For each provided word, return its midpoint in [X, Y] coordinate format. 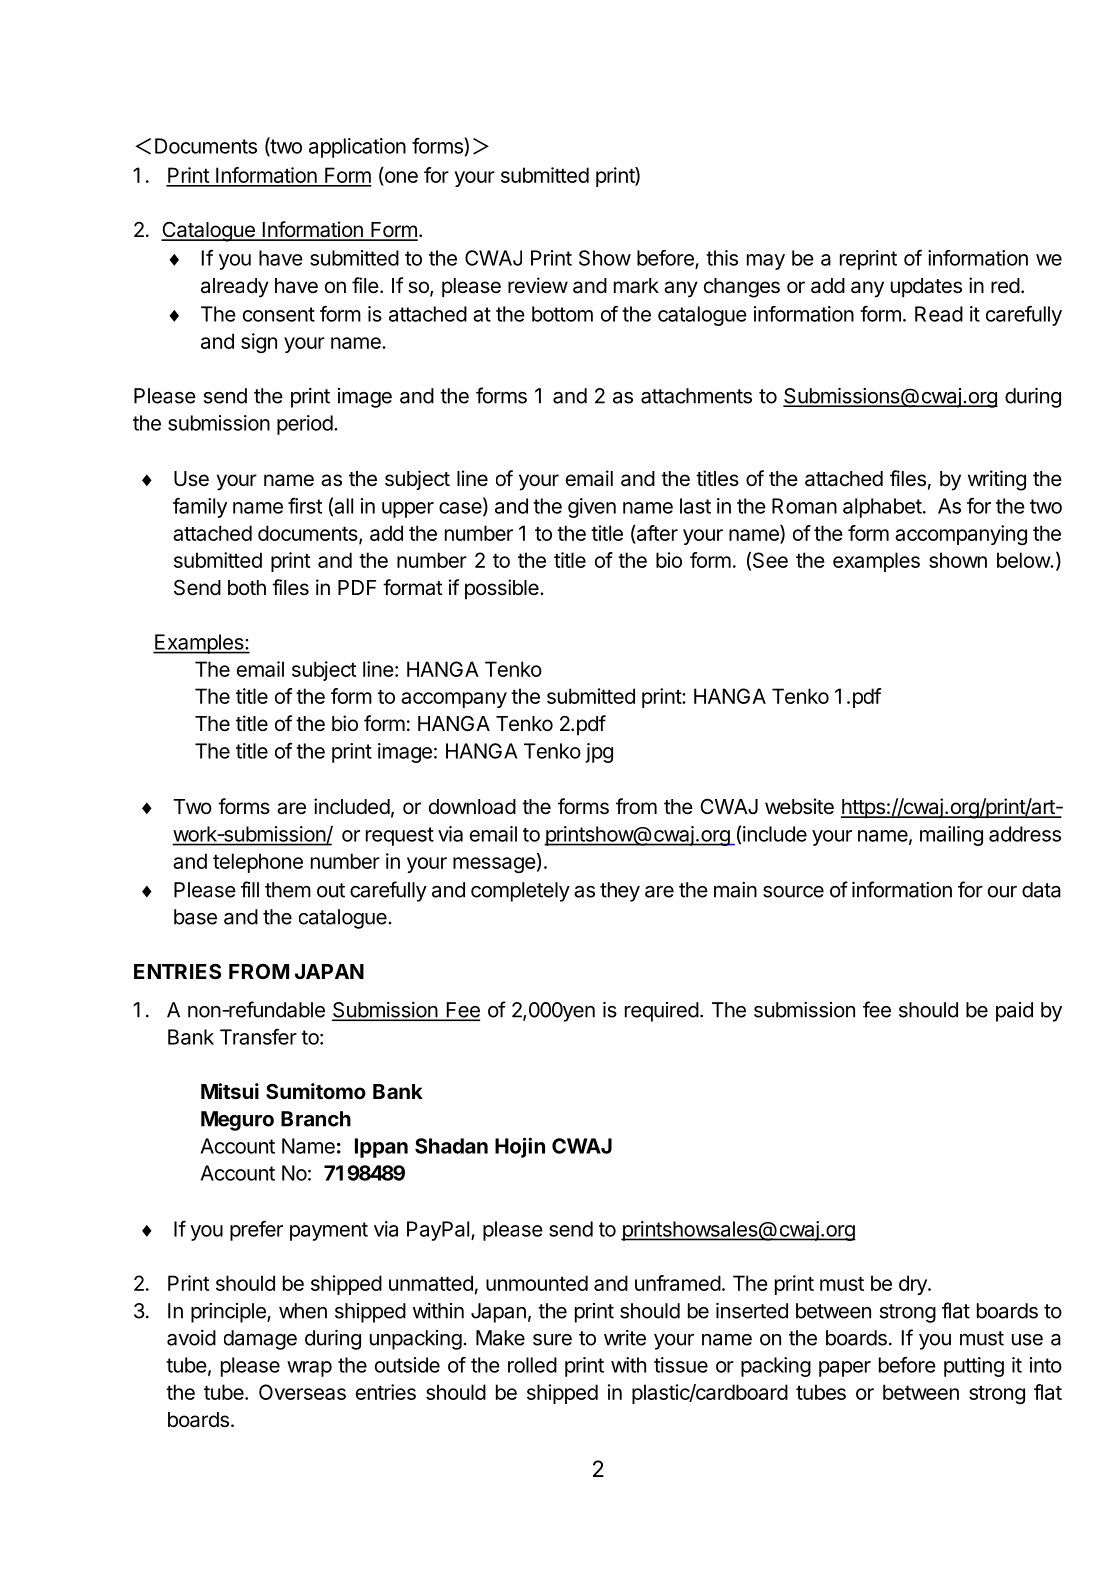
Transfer [258, 1036]
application [357, 148]
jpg [599, 753]
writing [997, 480]
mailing [951, 836]
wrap [309, 1369]
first [305, 506]
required [662, 1012]
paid [1014, 1012]
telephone [258, 863]
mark [636, 286]
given [592, 508]
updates [926, 288]
